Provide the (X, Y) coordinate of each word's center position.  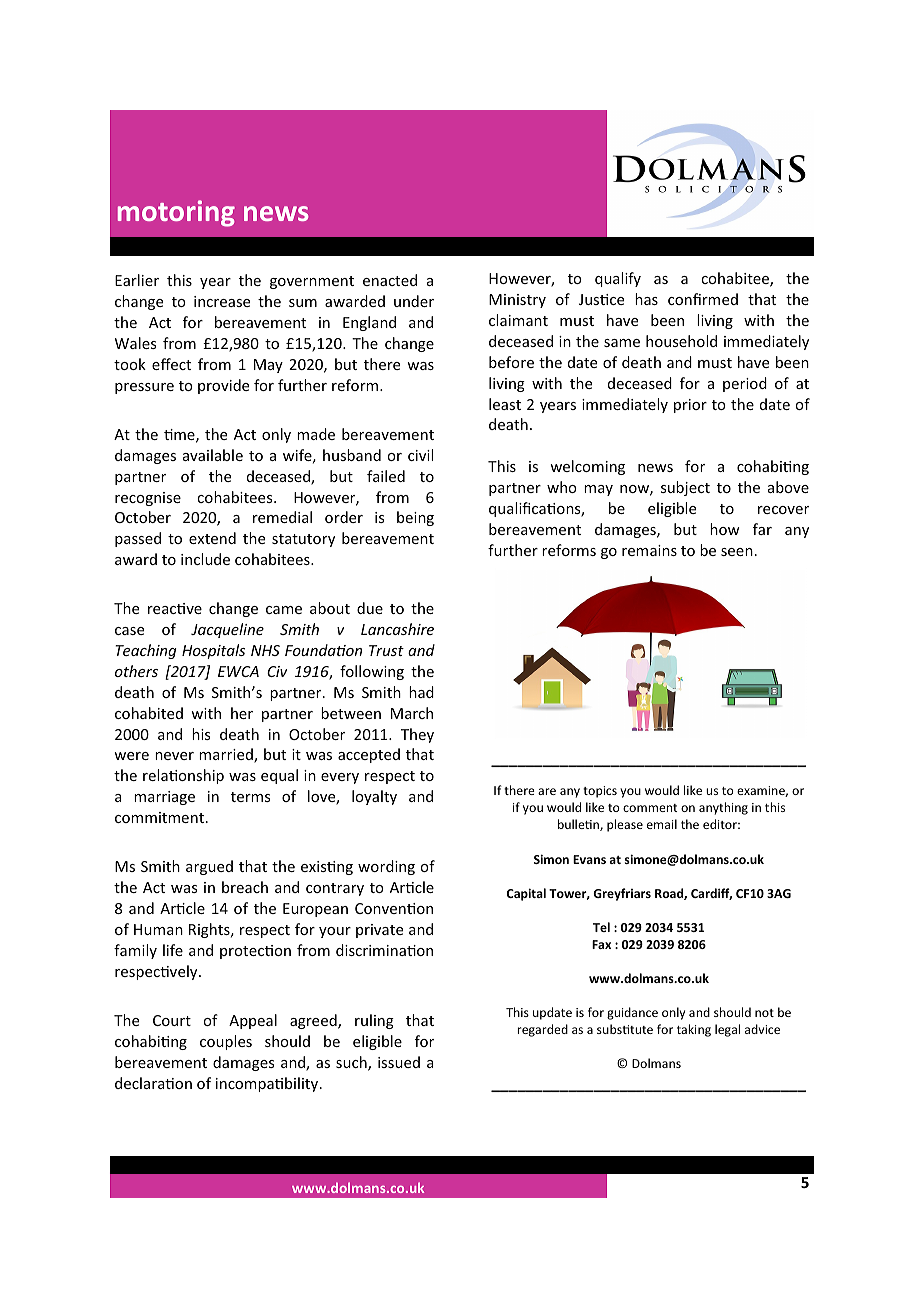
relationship (183, 776)
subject (685, 488)
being (415, 518)
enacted (390, 280)
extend (212, 538)
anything (723, 808)
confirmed (703, 299)
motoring (176, 213)
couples (226, 1042)
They (417, 735)
